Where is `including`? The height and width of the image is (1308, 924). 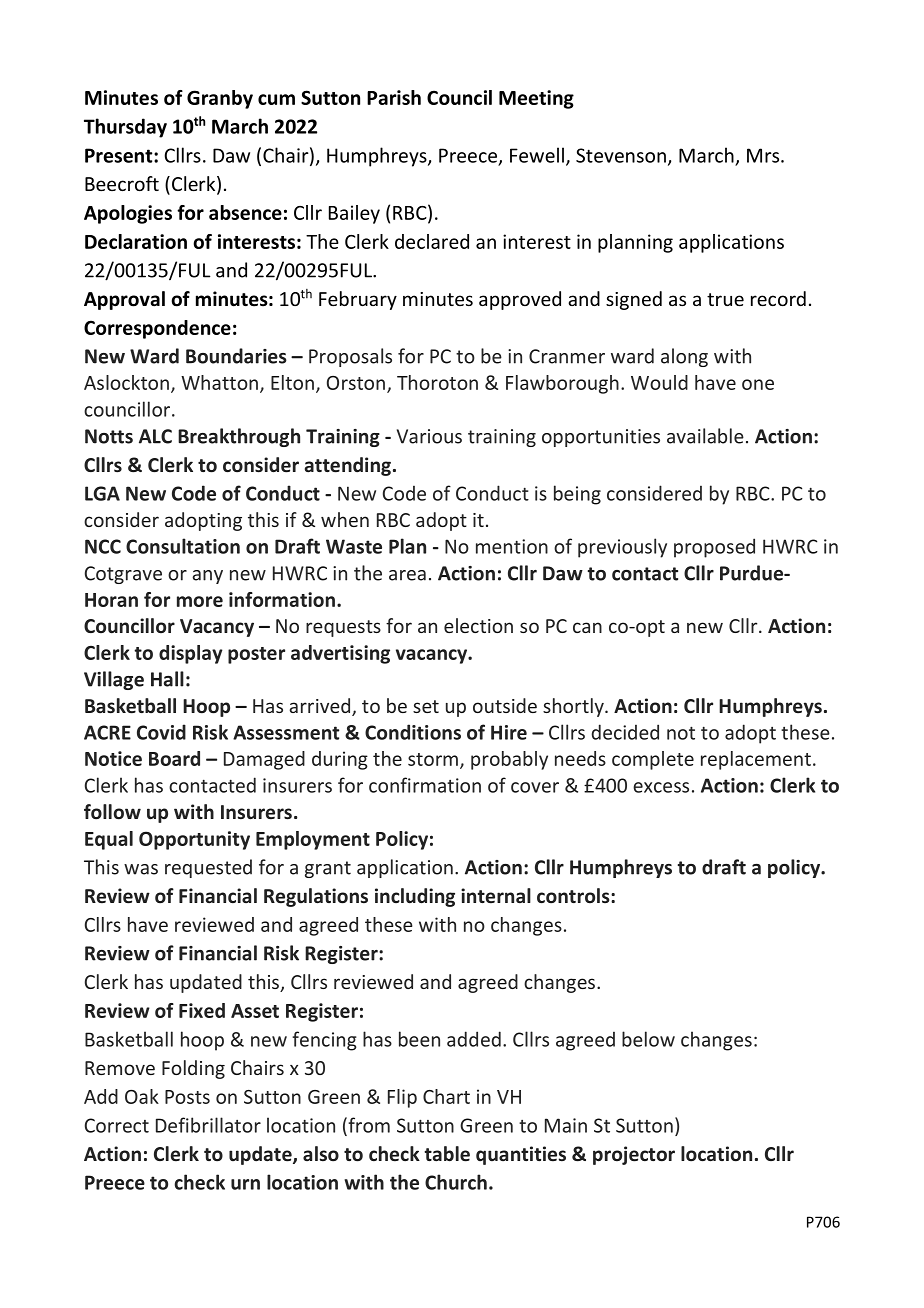 including is located at coordinates (415, 897).
